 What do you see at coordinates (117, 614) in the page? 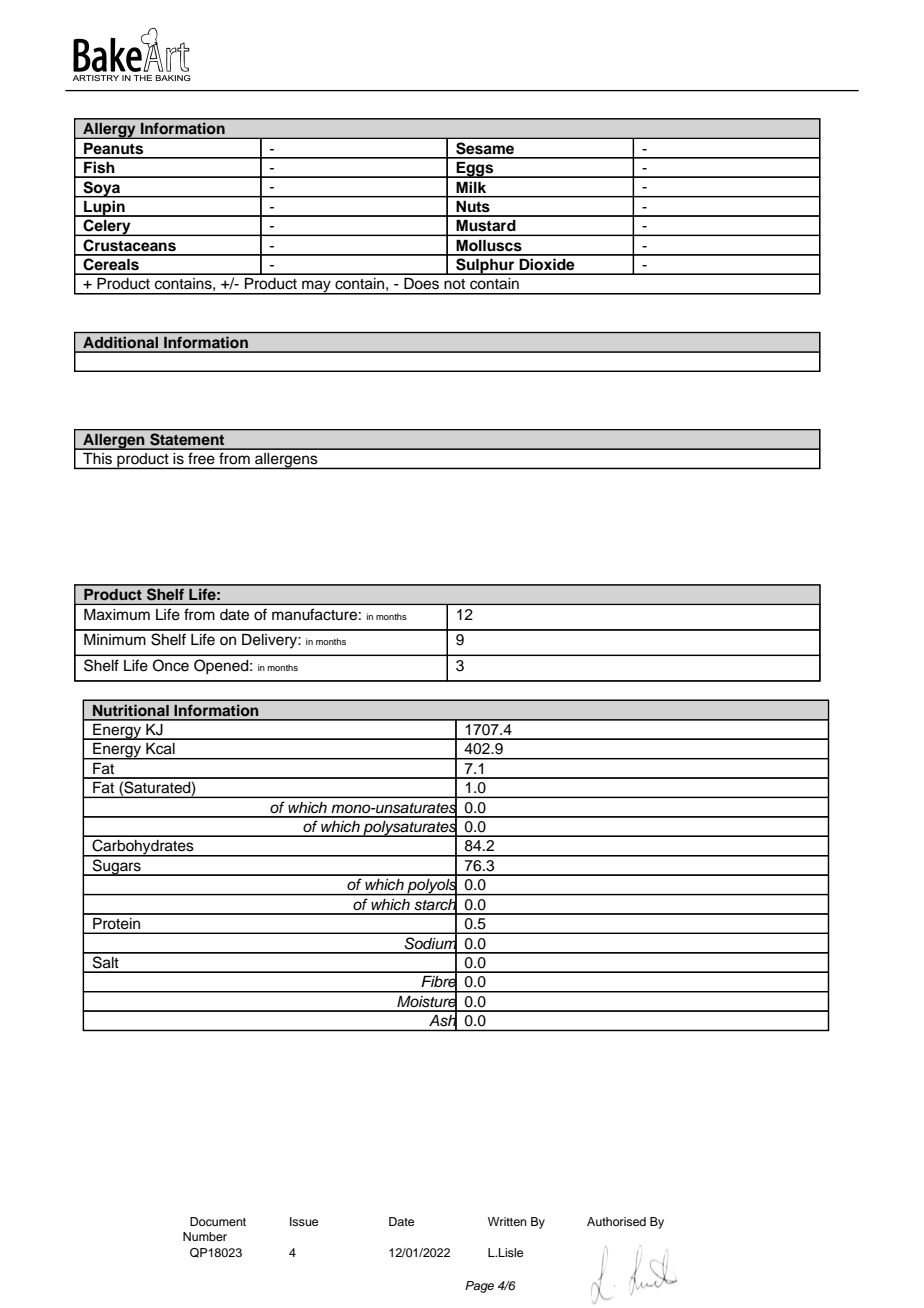
I see `Maximum` at bounding box center [117, 614].
